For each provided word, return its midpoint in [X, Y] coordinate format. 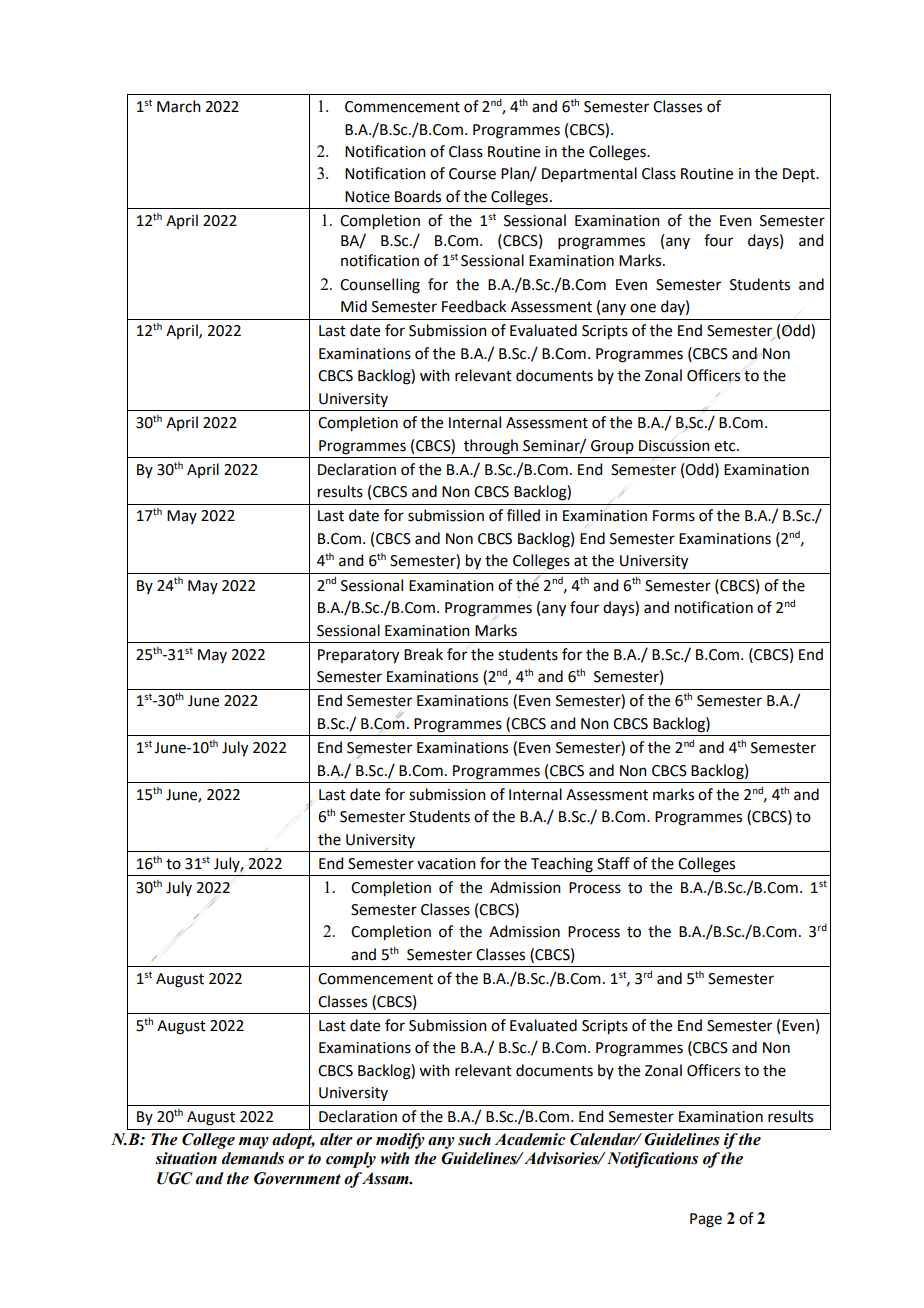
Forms [674, 516]
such [474, 1139]
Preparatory [358, 656]
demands [253, 1158]
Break [423, 654]
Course [472, 174]
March [179, 106]
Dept [800, 175]
